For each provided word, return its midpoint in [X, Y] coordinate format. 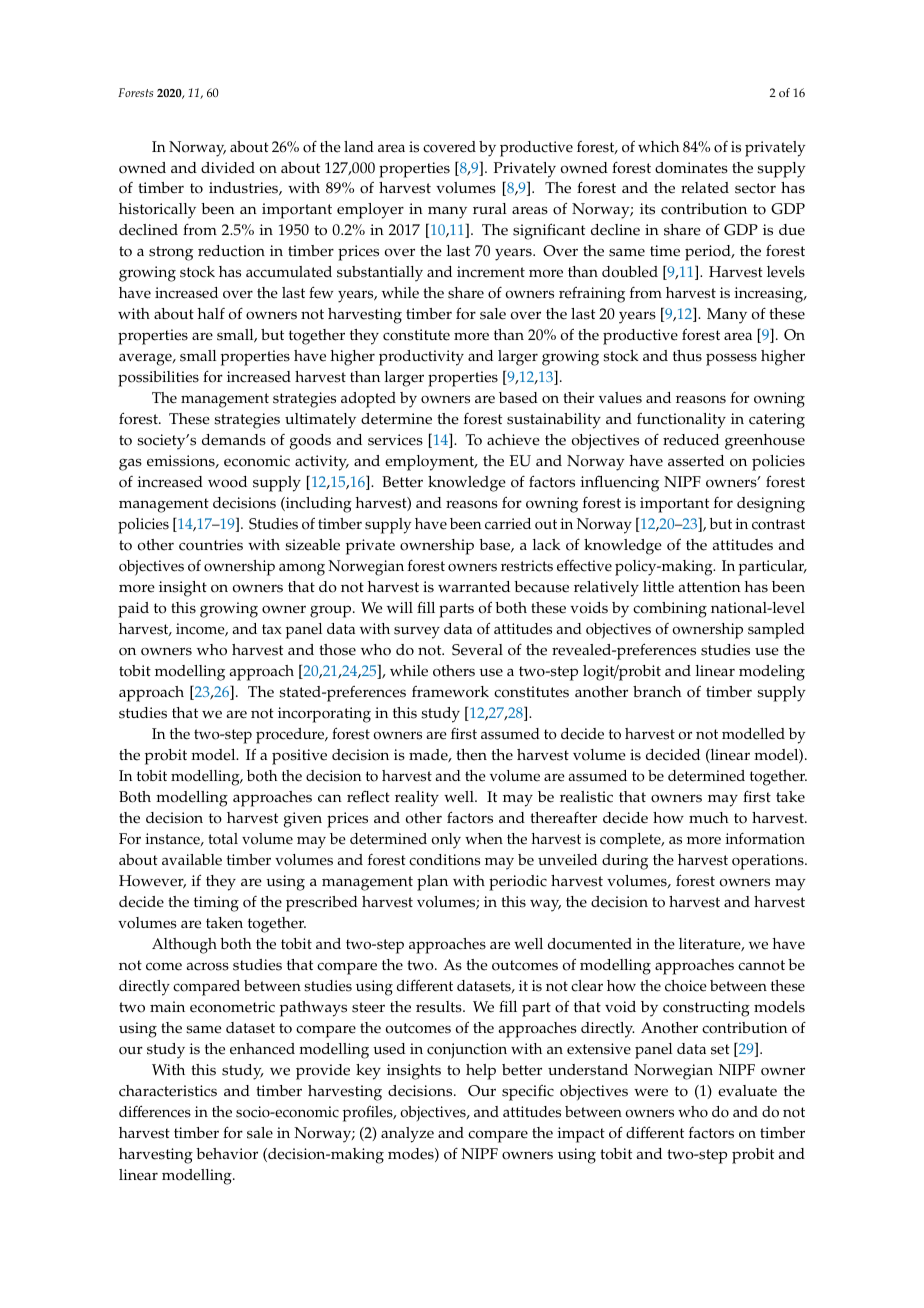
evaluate [747, 1091]
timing [216, 904]
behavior [227, 1154]
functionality [681, 421]
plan [432, 883]
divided [228, 168]
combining [670, 610]
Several [477, 650]
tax [272, 629]
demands [234, 440]
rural [490, 208]
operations [769, 862]
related [705, 188]
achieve [513, 440]
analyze [407, 1135]
